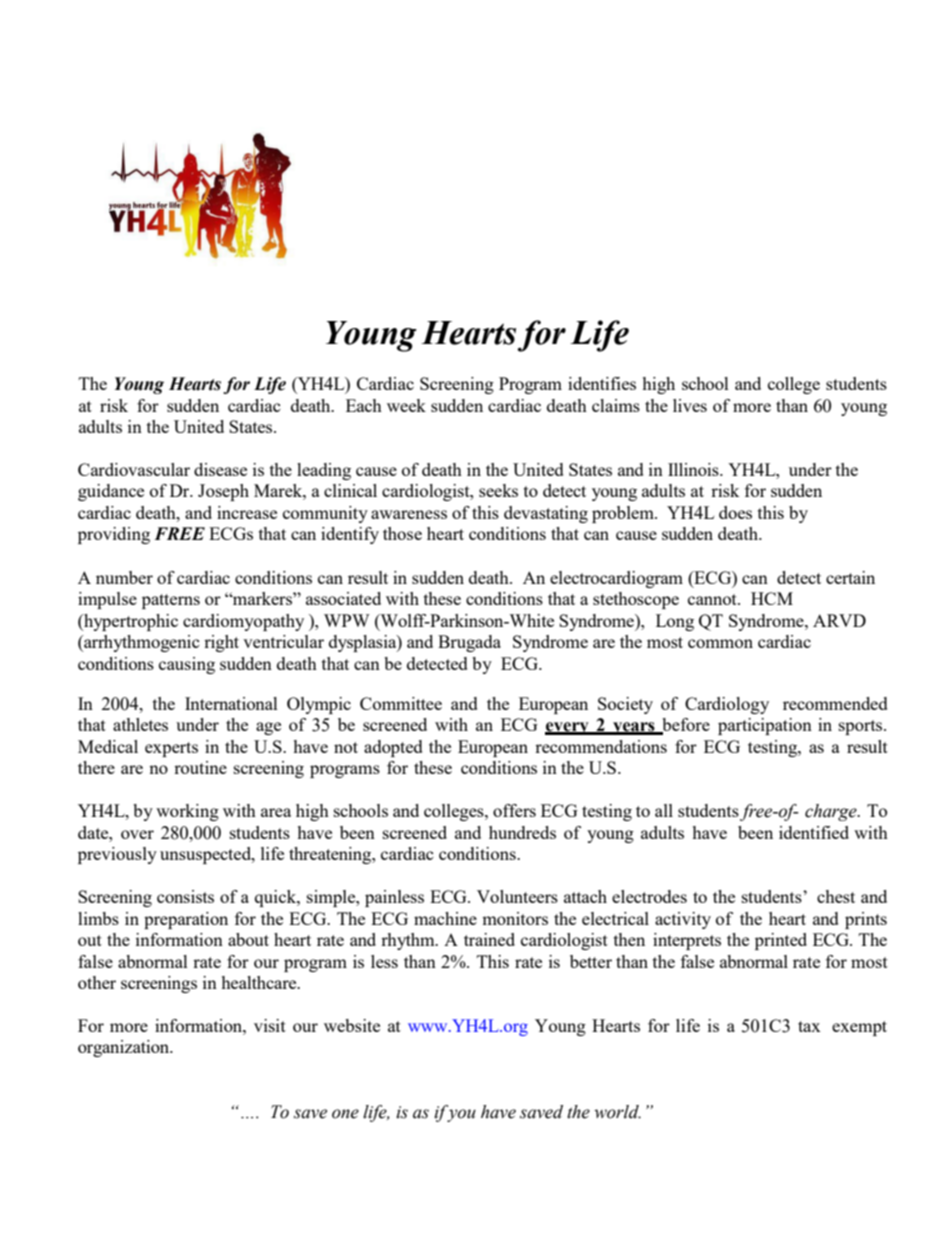 The width and height of the image is (952, 1233). I want to click on organization, so click(125, 1048).
